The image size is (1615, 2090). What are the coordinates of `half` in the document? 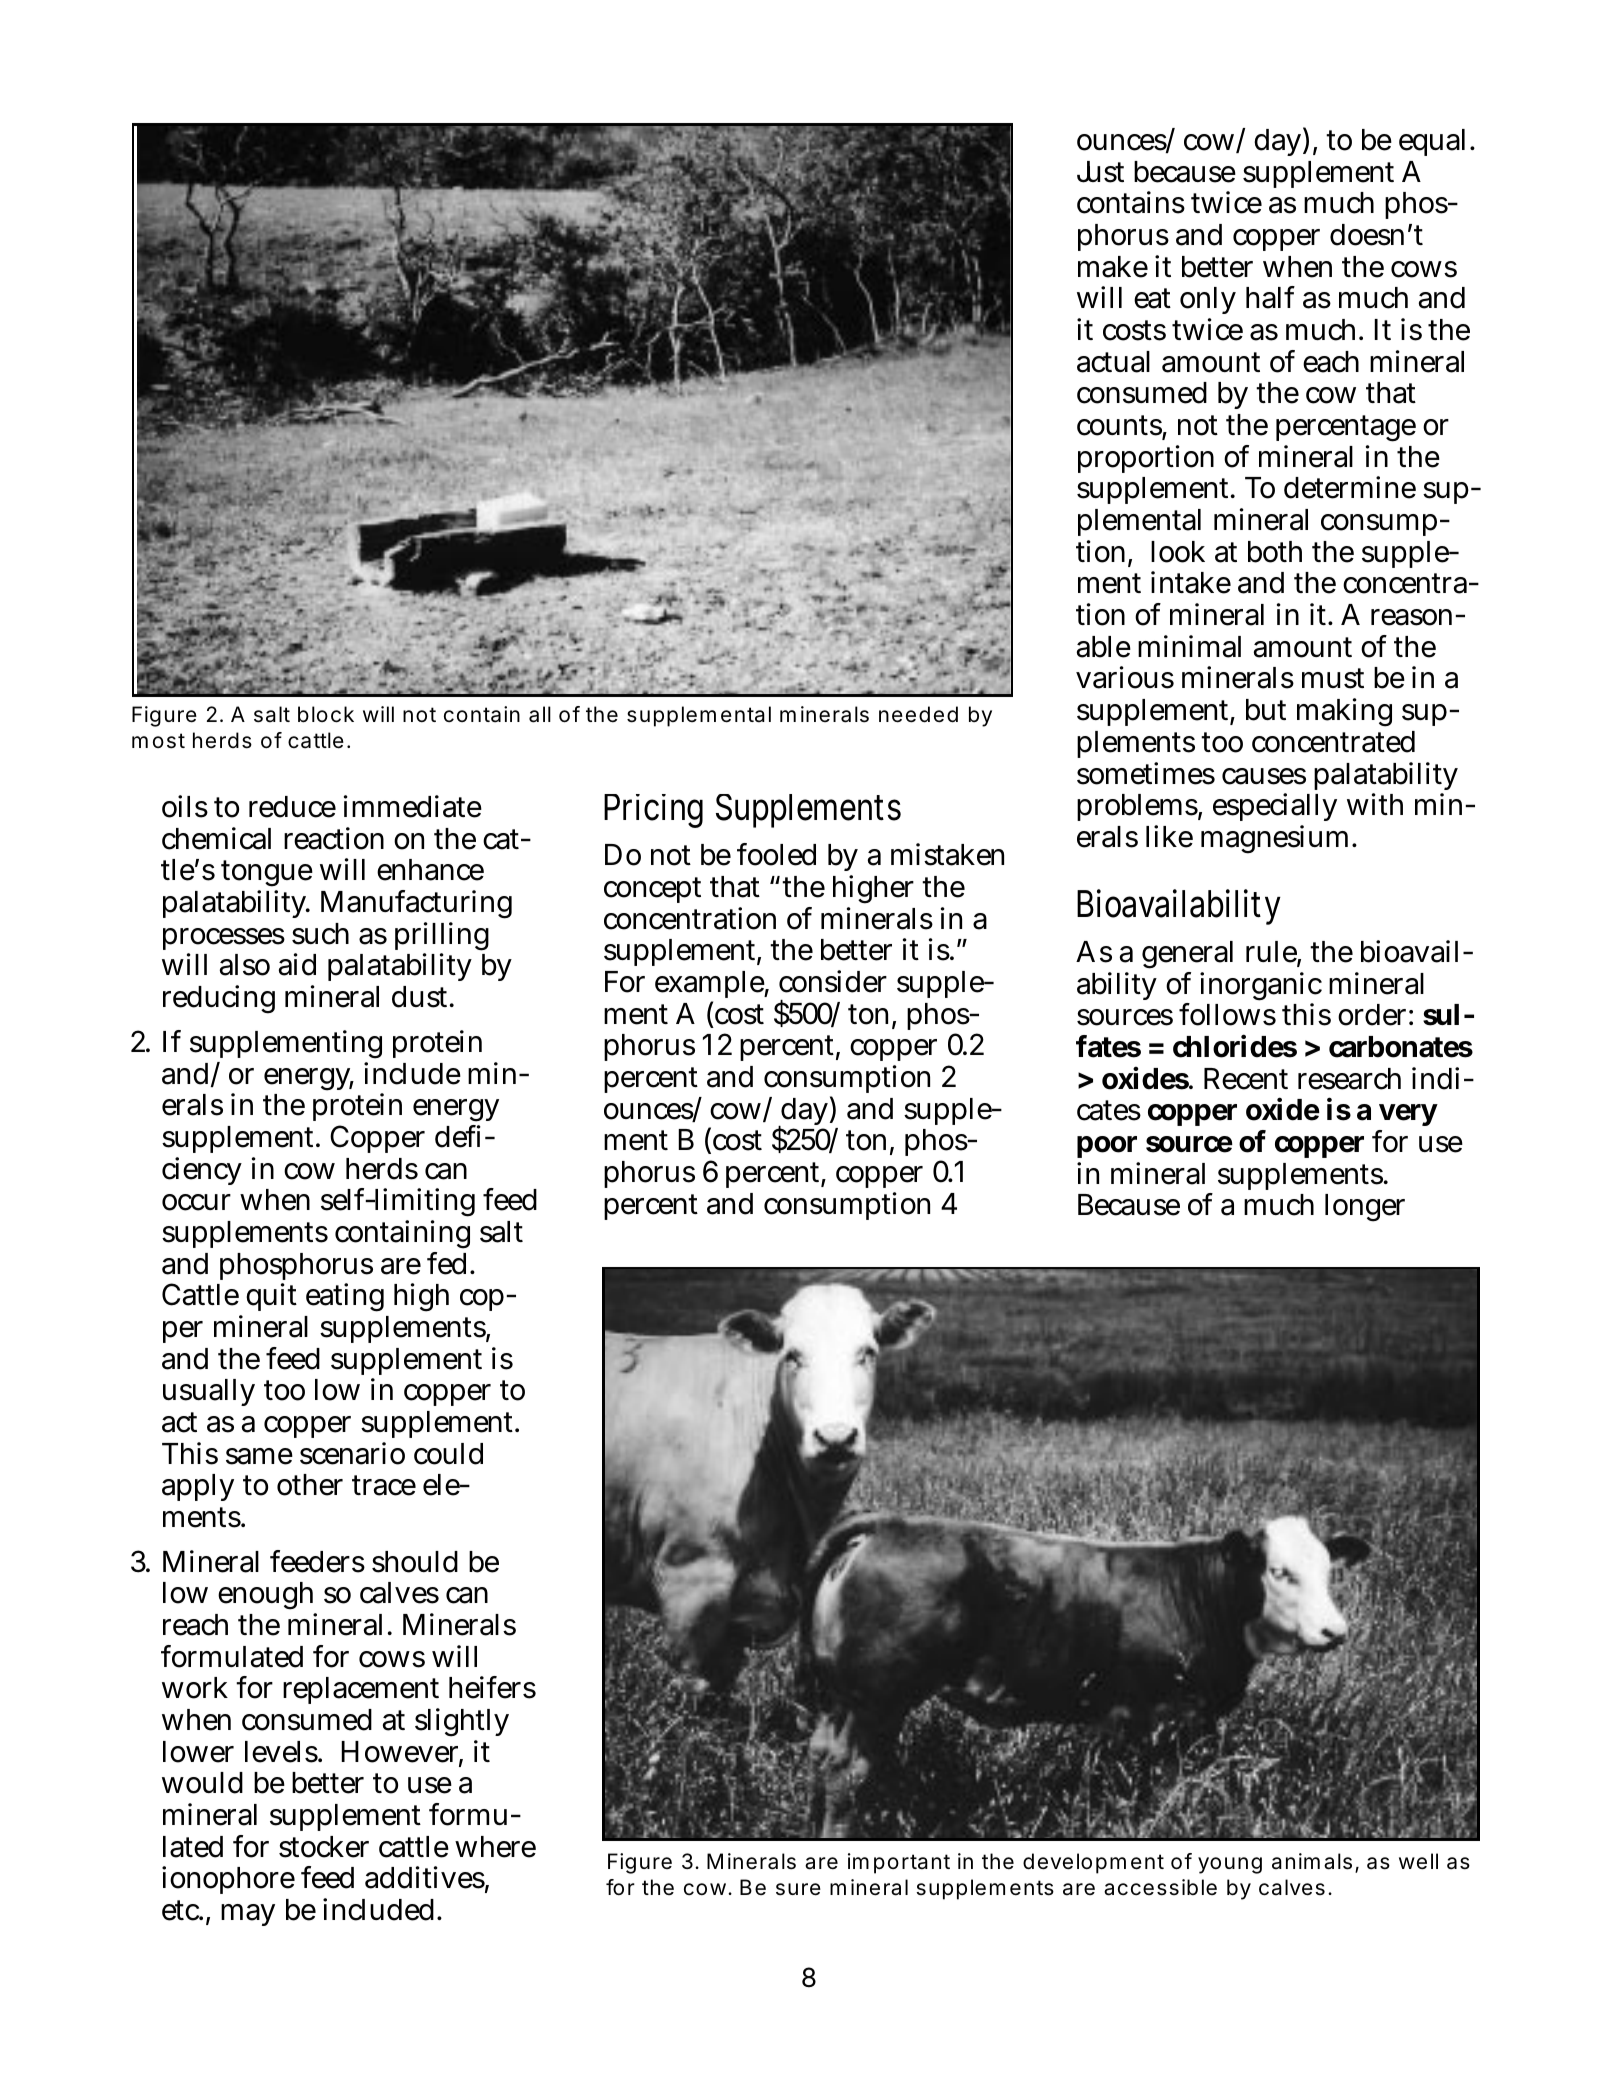 It's located at (1270, 297).
